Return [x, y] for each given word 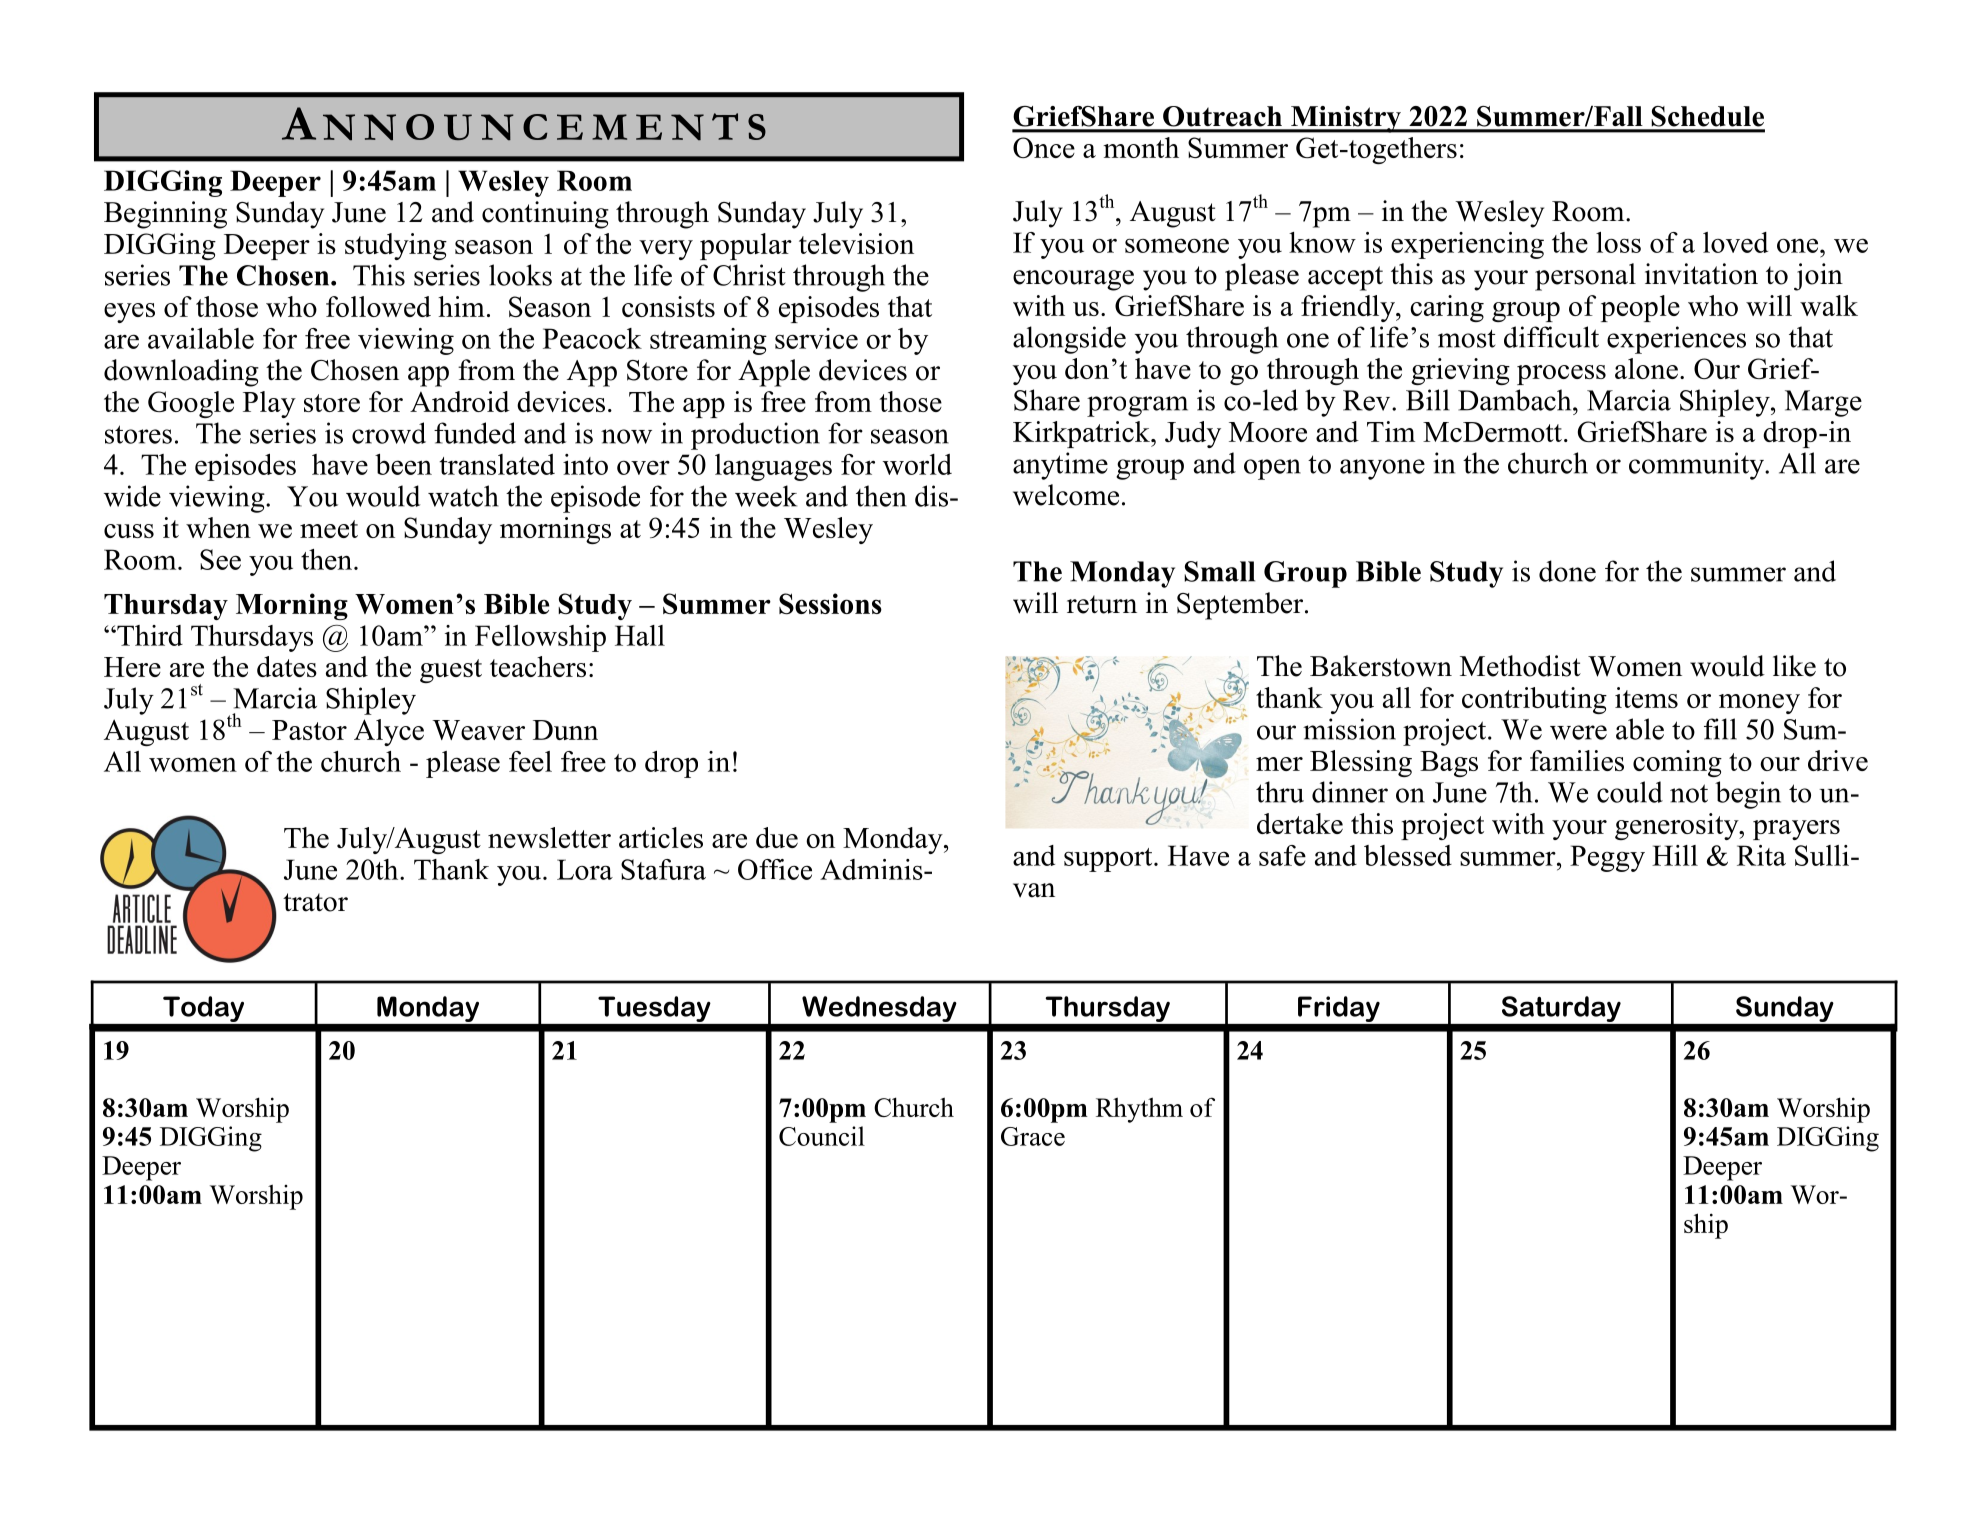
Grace [1033, 1136]
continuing [545, 215]
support [1109, 860]
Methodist [1520, 666]
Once [1044, 147]
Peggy [1607, 858]
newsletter [549, 837]
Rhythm [1139, 1110]
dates [287, 666]
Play [269, 404]
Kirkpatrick [1082, 434]
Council [822, 1136]
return [1102, 604]
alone [1646, 368]
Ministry [1346, 119]
